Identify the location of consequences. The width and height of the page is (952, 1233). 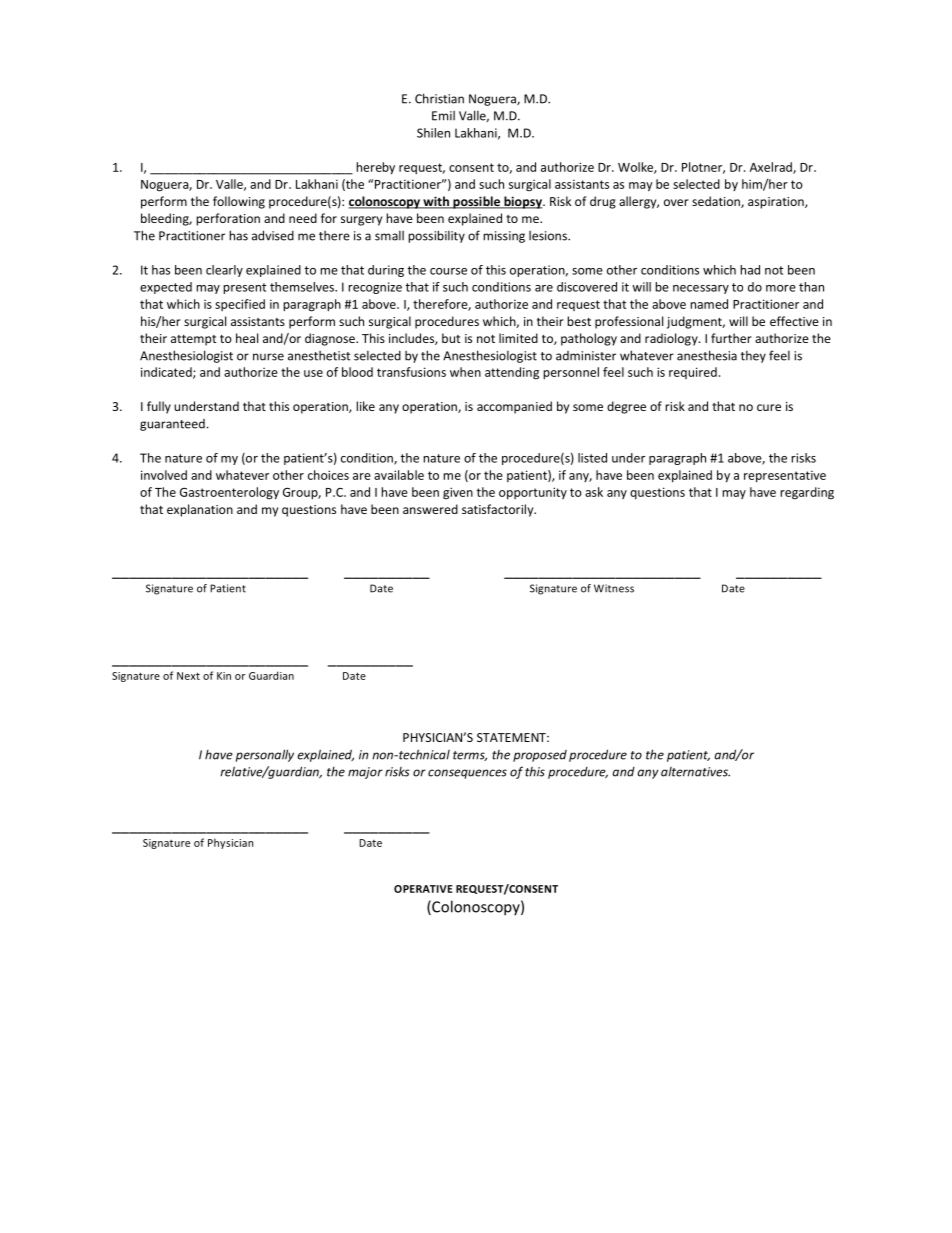
(467, 774).
